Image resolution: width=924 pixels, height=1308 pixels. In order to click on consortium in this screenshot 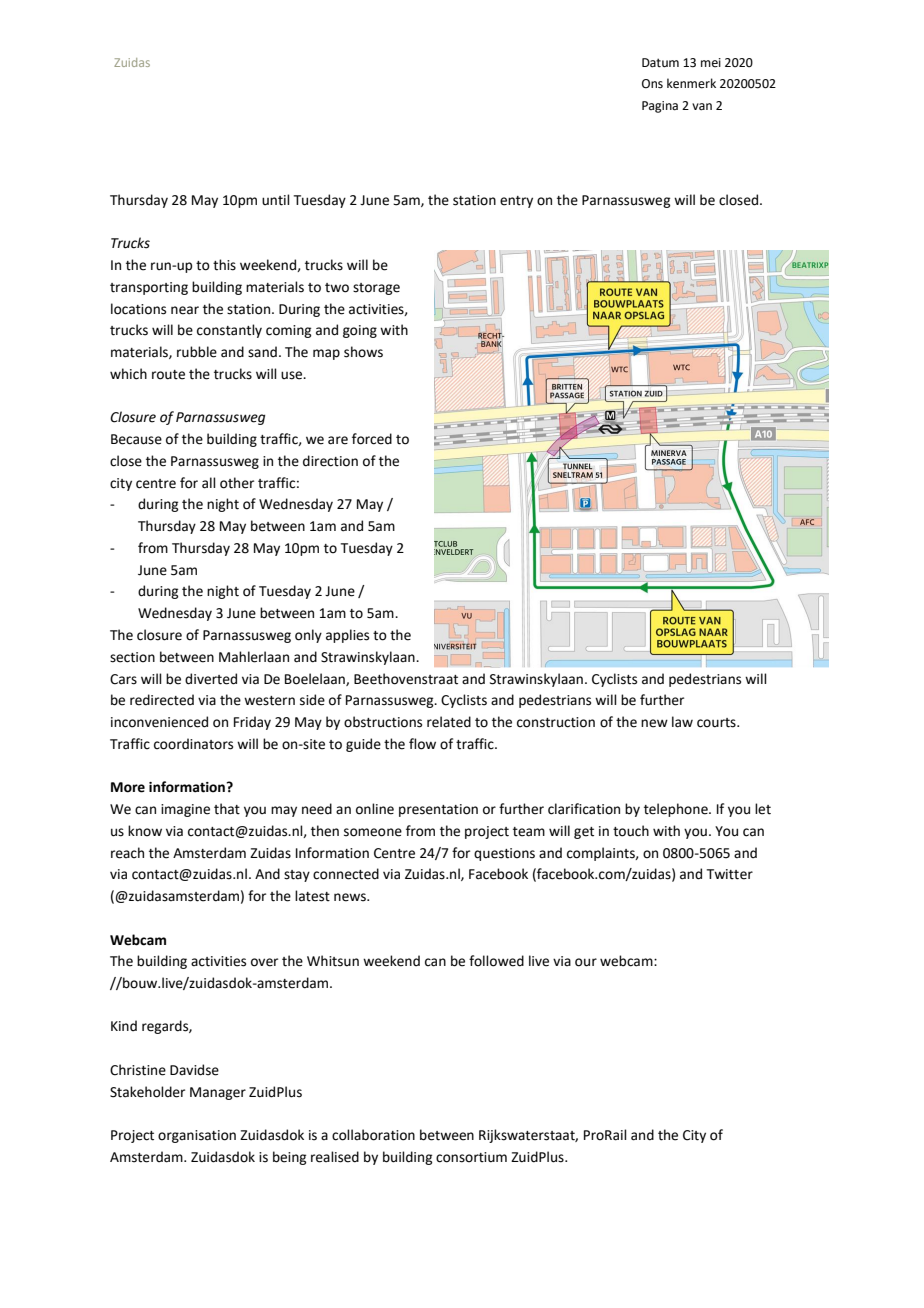, I will do `click(471, 1157)`.
